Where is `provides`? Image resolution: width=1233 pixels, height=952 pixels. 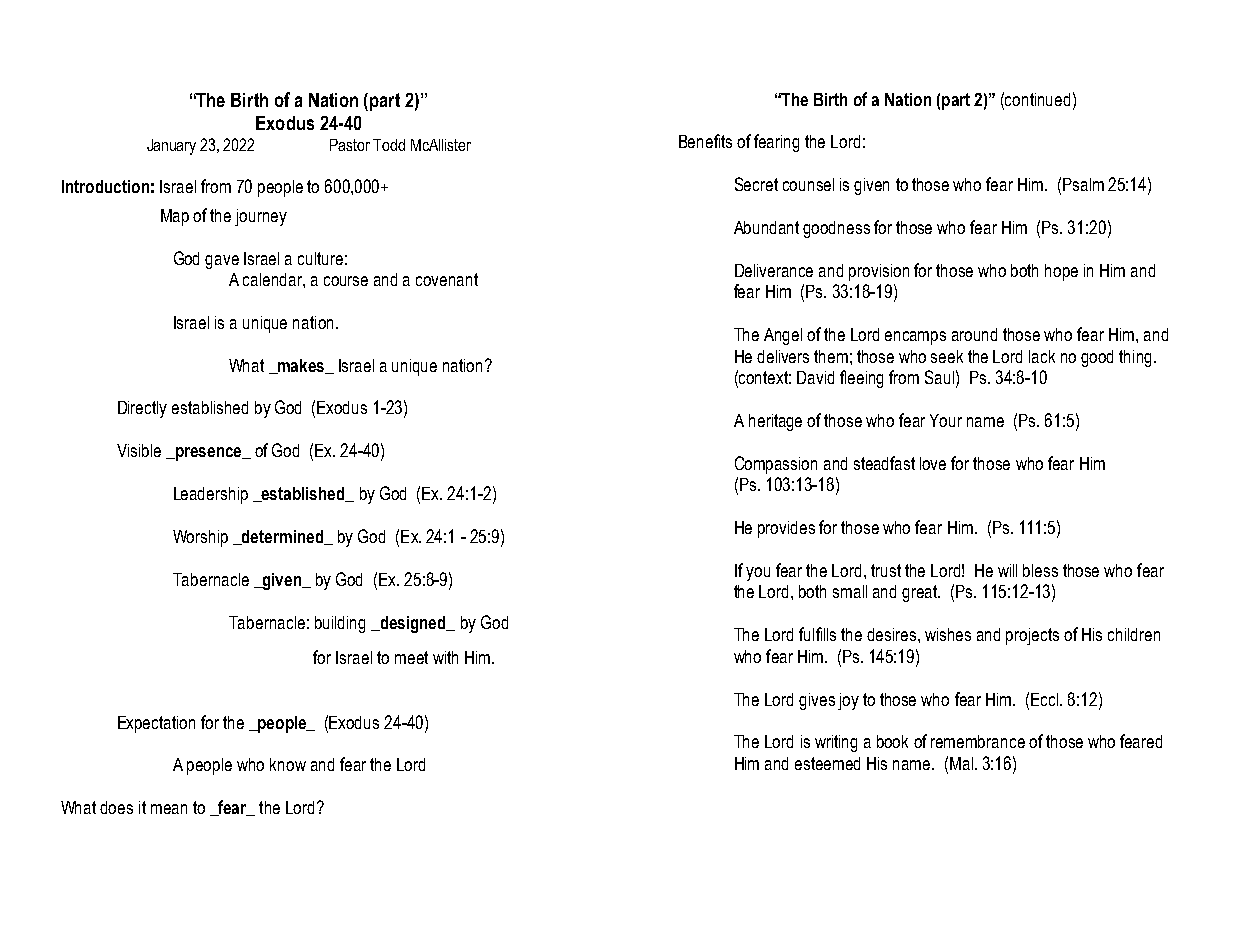
provides is located at coordinates (786, 529).
